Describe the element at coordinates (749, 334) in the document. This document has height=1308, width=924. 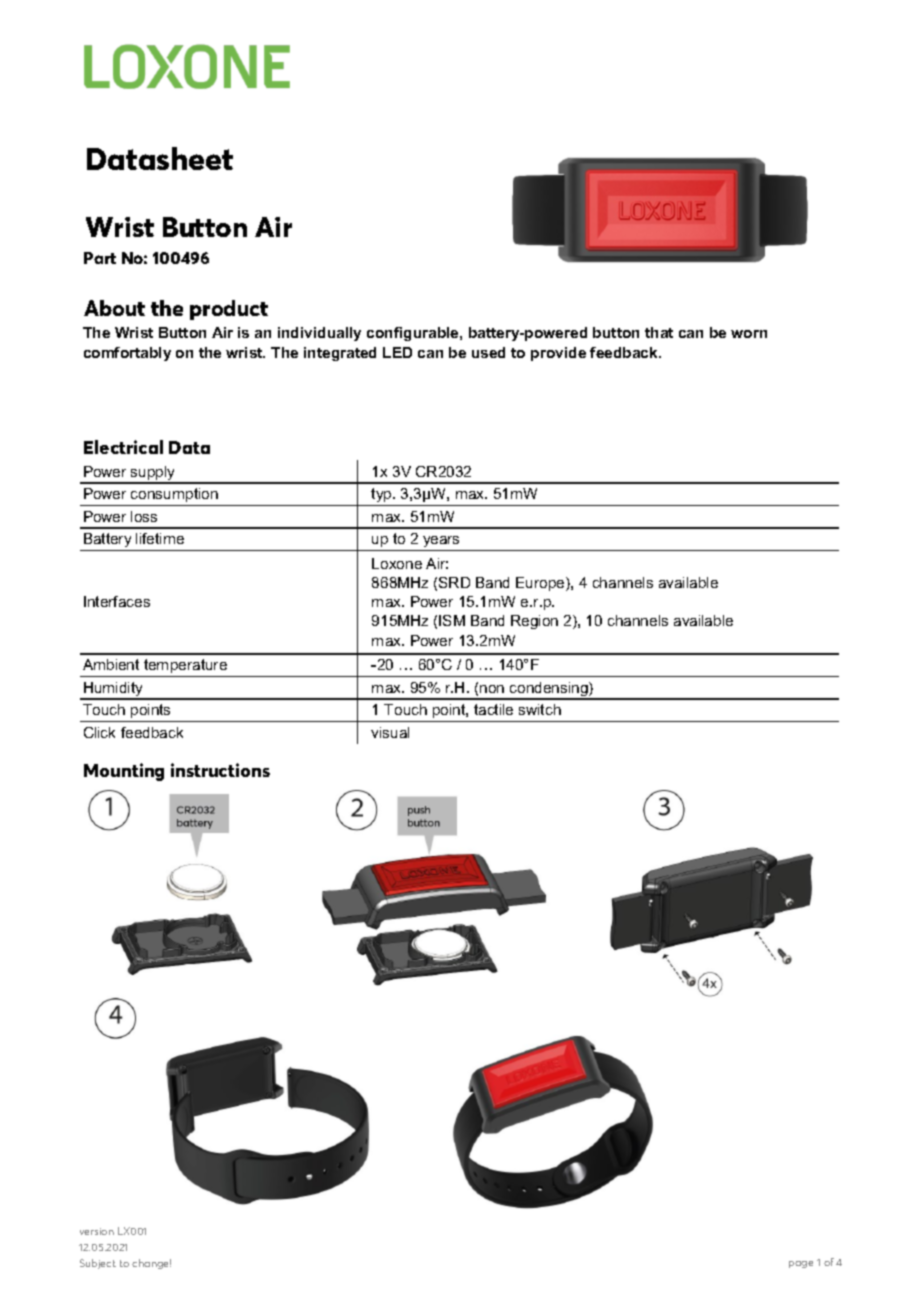
I see `worn` at that location.
